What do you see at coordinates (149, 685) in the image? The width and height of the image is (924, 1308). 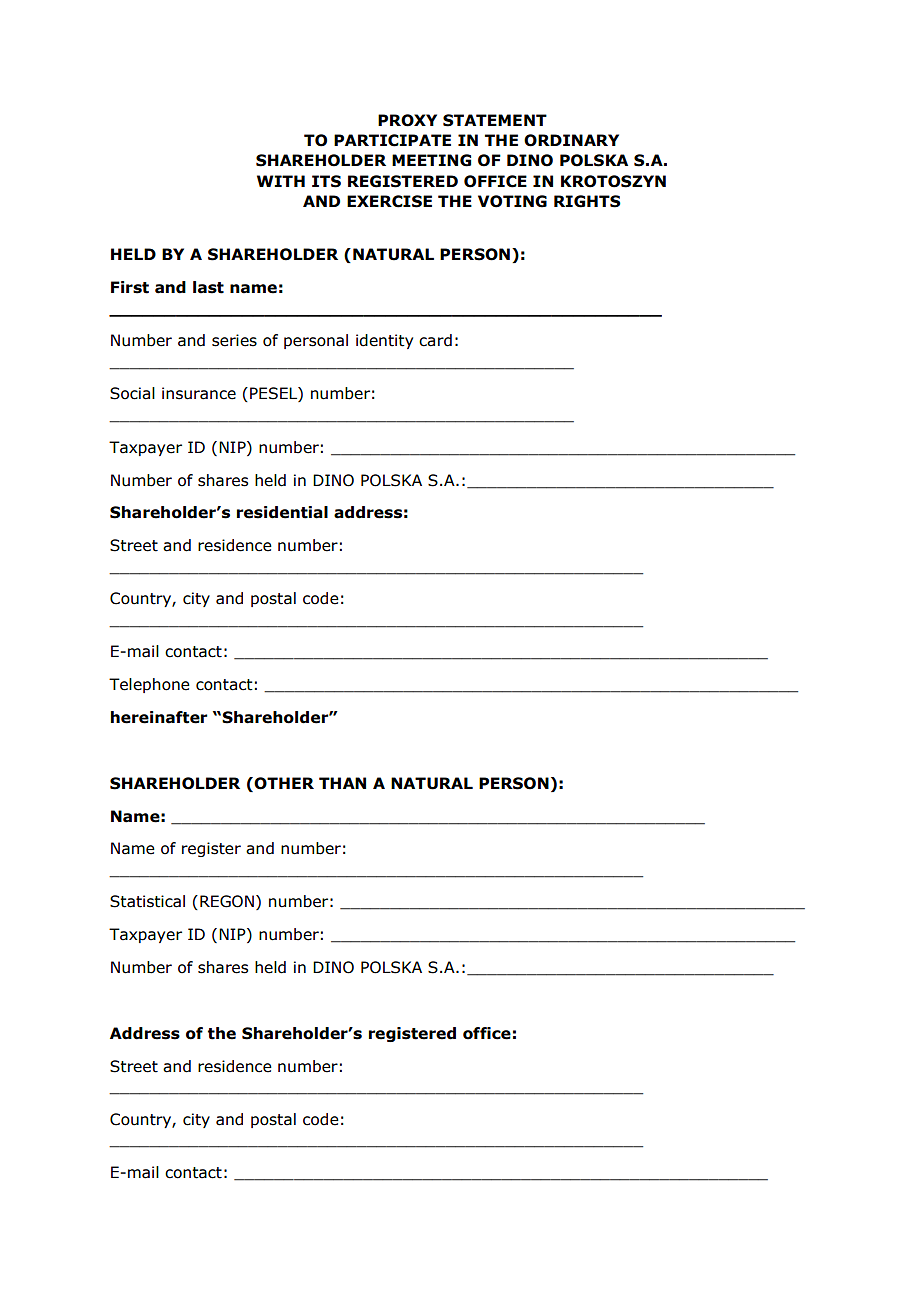 I see `Telephone` at bounding box center [149, 685].
